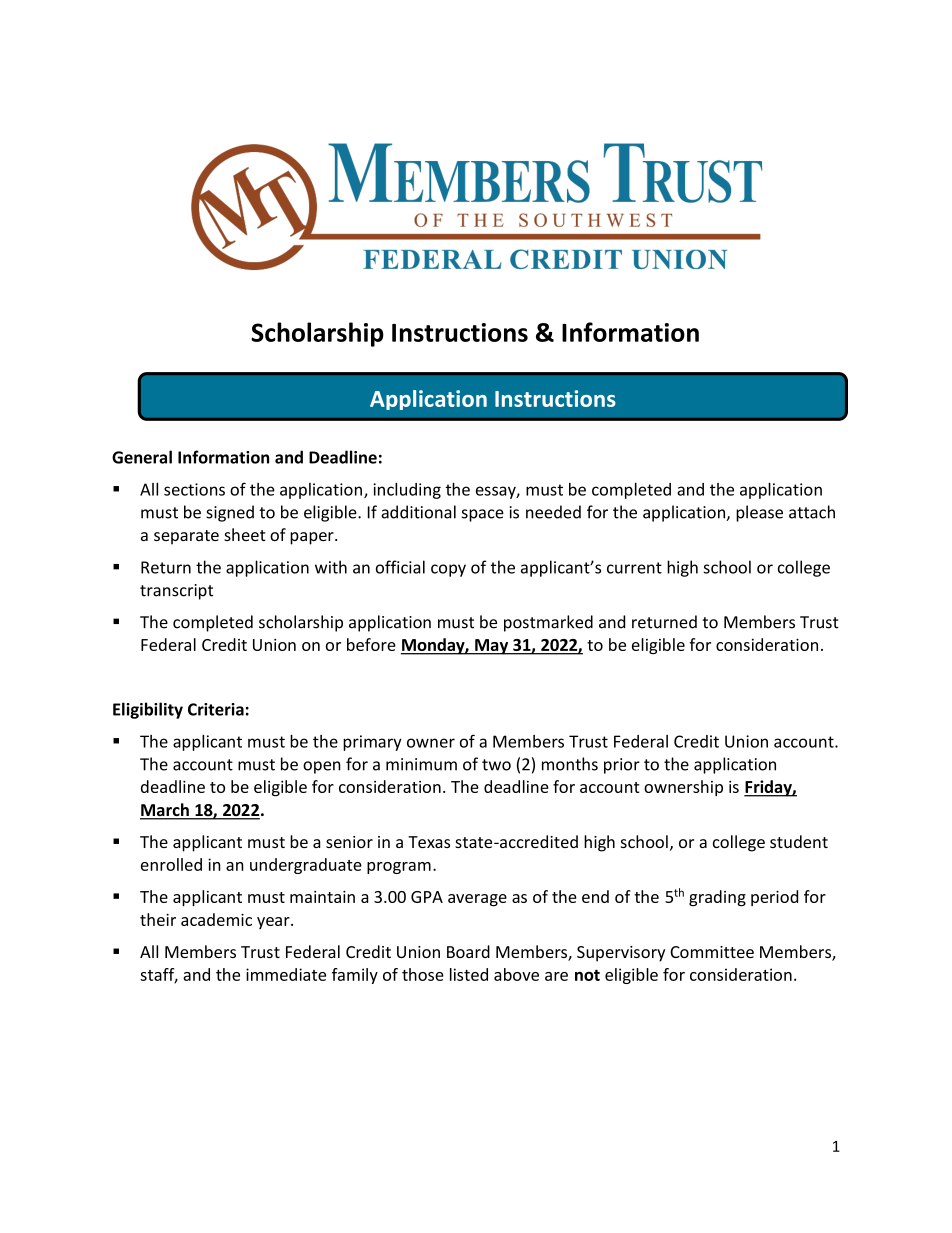 The width and height of the document is (952, 1233). I want to click on primary, so click(372, 743).
